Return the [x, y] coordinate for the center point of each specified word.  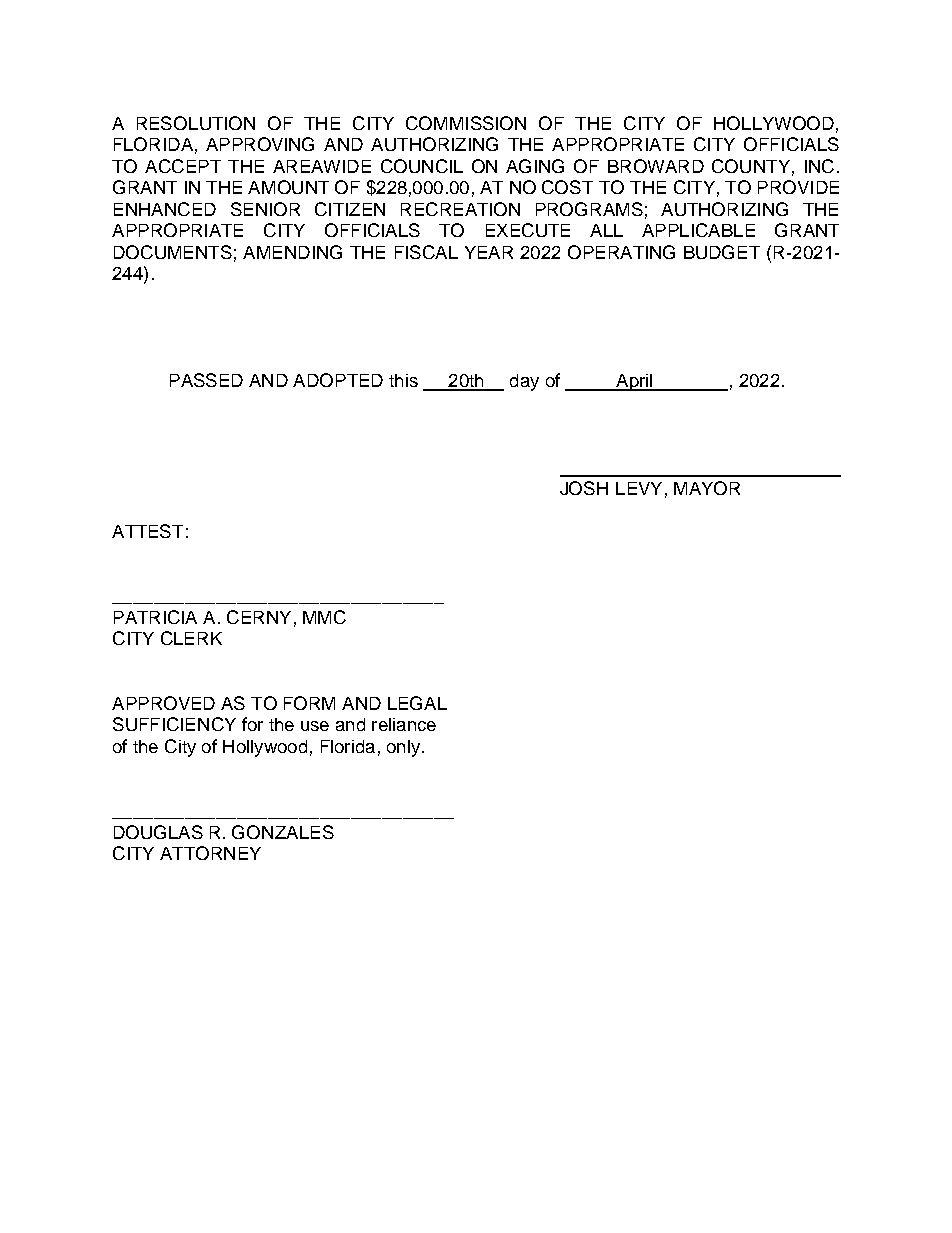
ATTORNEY [210, 853]
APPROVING [260, 144]
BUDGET [722, 252]
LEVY [639, 488]
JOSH [584, 488]
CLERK [191, 638]
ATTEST [147, 531]
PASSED [206, 380]
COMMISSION [466, 123]
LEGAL [417, 703]
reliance [404, 724]
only [403, 748]
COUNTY [751, 166]
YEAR [489, 252]
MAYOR [707, 488]
